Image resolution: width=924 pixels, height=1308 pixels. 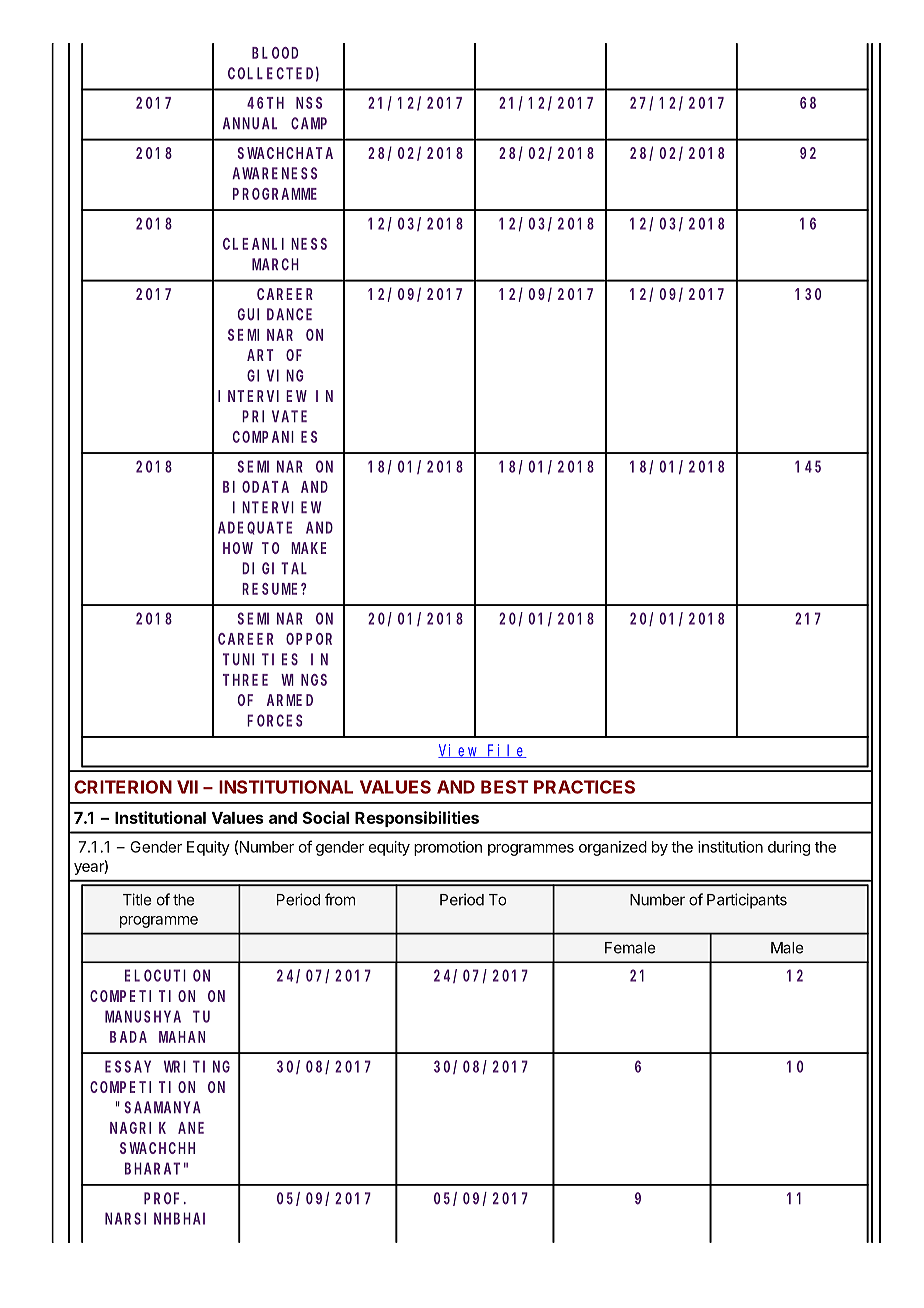 I want to click on ANNUAL, so click(x=250, y=124).
